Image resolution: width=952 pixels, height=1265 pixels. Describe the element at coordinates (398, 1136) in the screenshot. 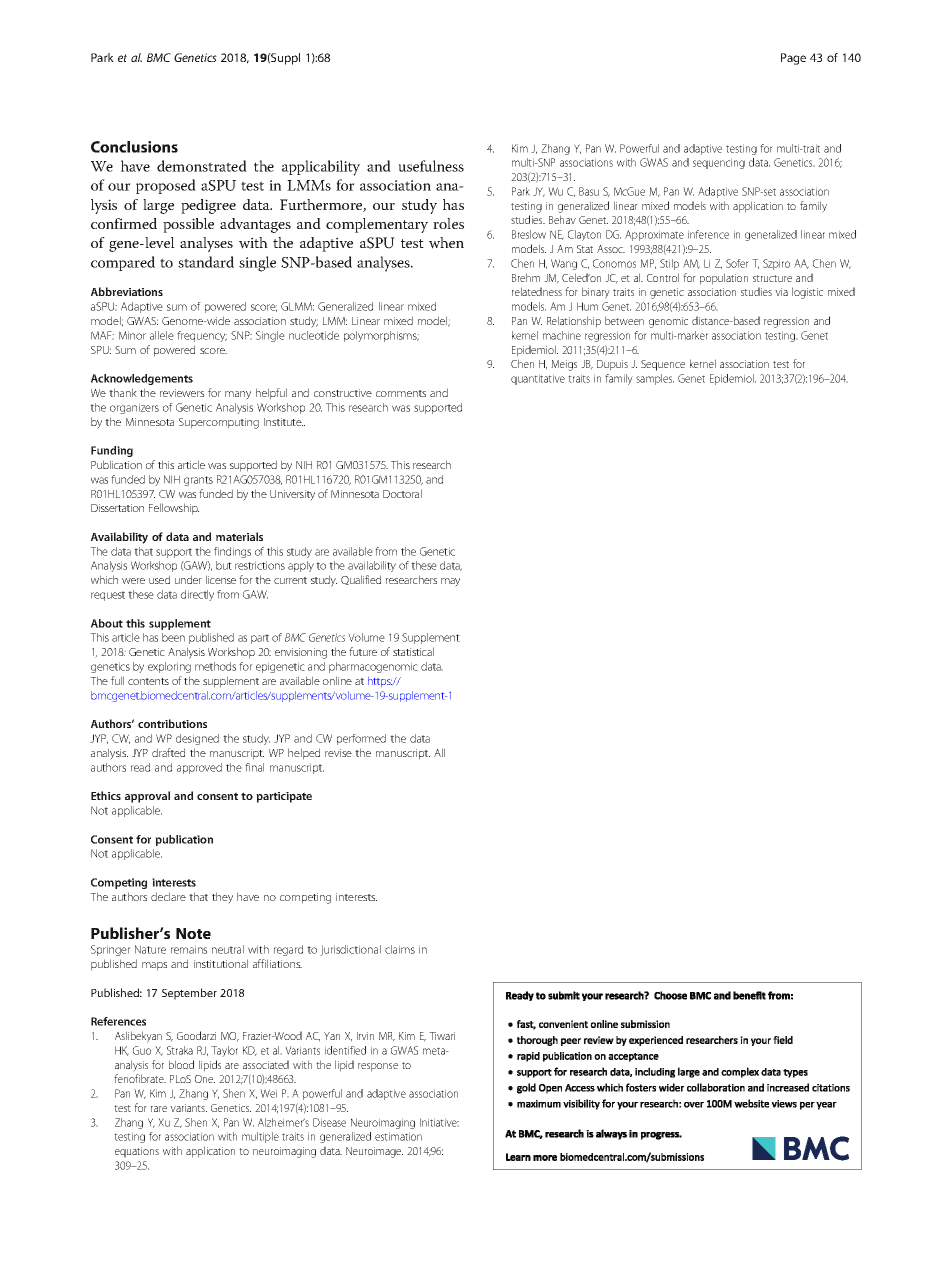

I see `estimation` at that location.
